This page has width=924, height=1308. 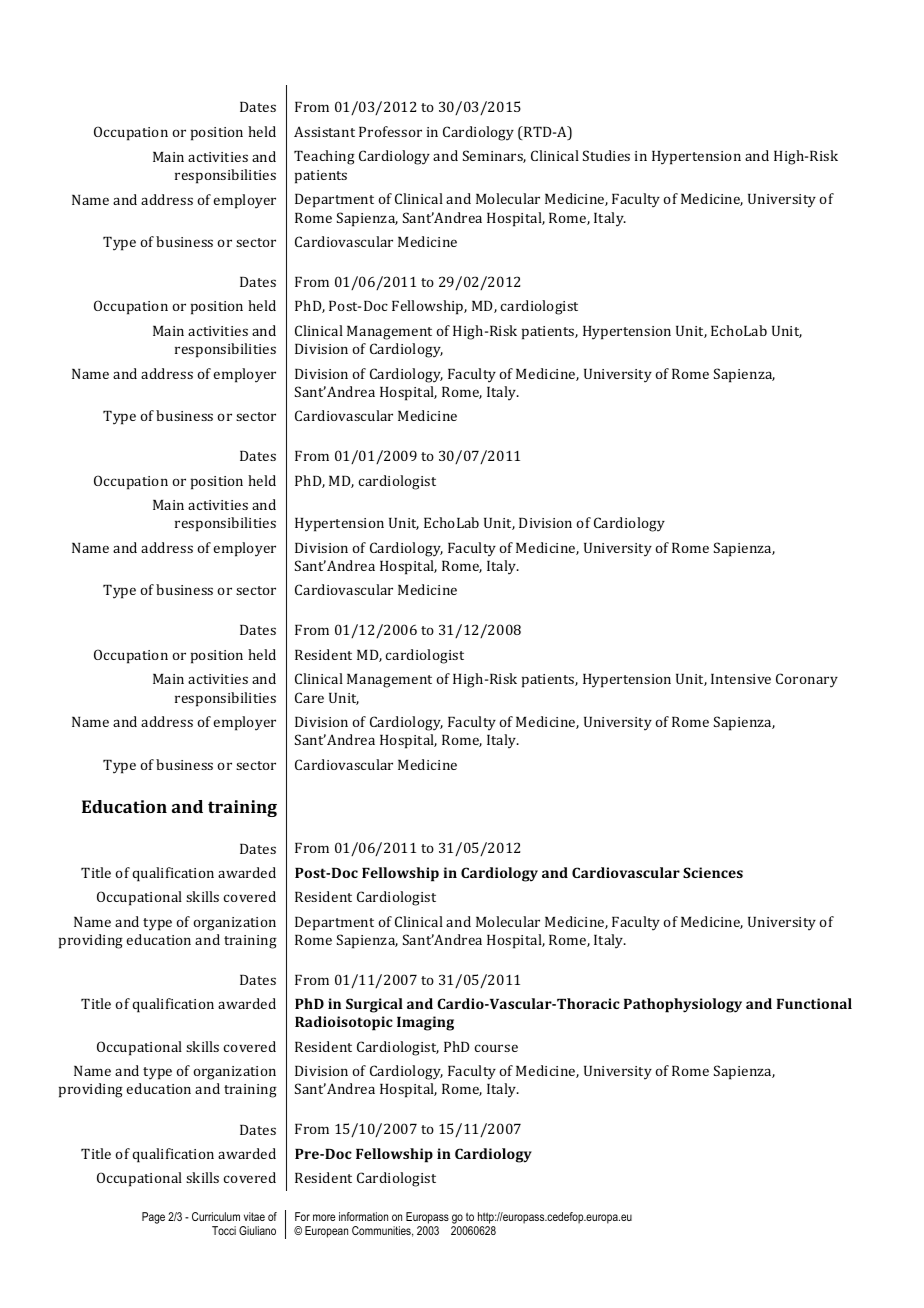 What do you see at coordinates (606, 155) in the page?
I see `Studies` at bounding box center [606, 155].
